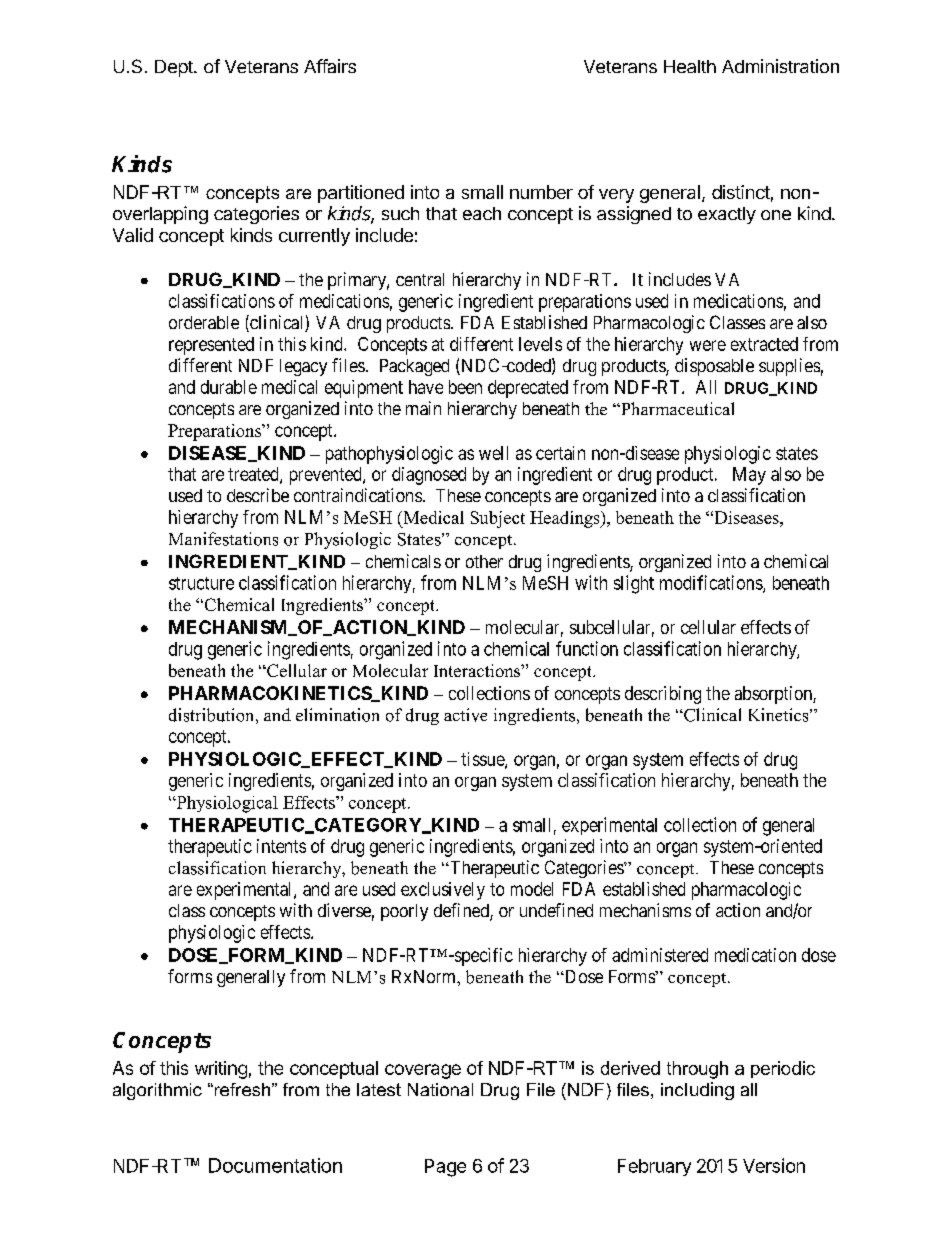 Image resolution: width=952 pixels, height=1233 pixels. What do you see at coordinates (281, 846) in the document?
I see `intents` at bounding box center [281, 846].
